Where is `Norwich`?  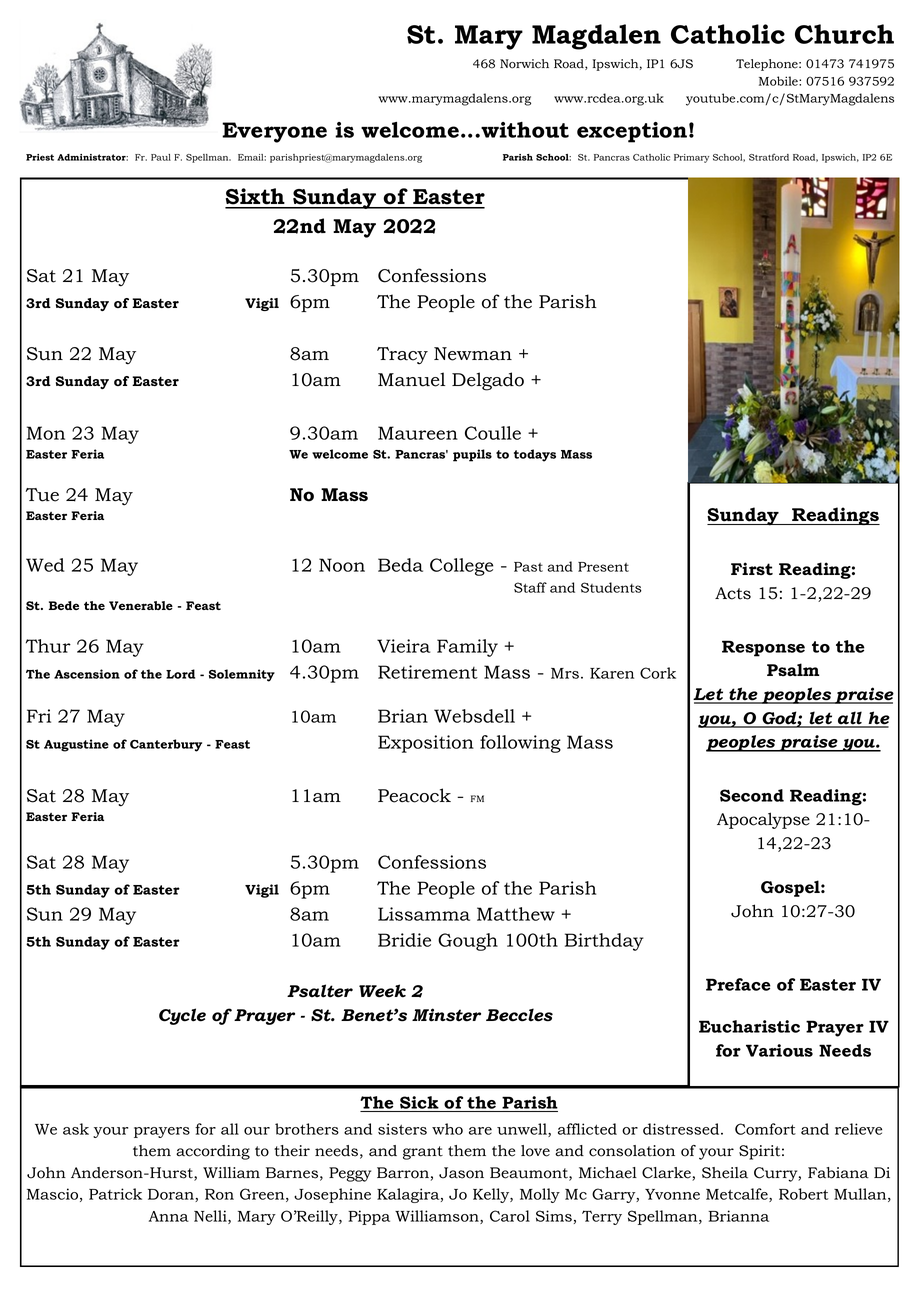 Norwich is located at coordinates (524, 64).
